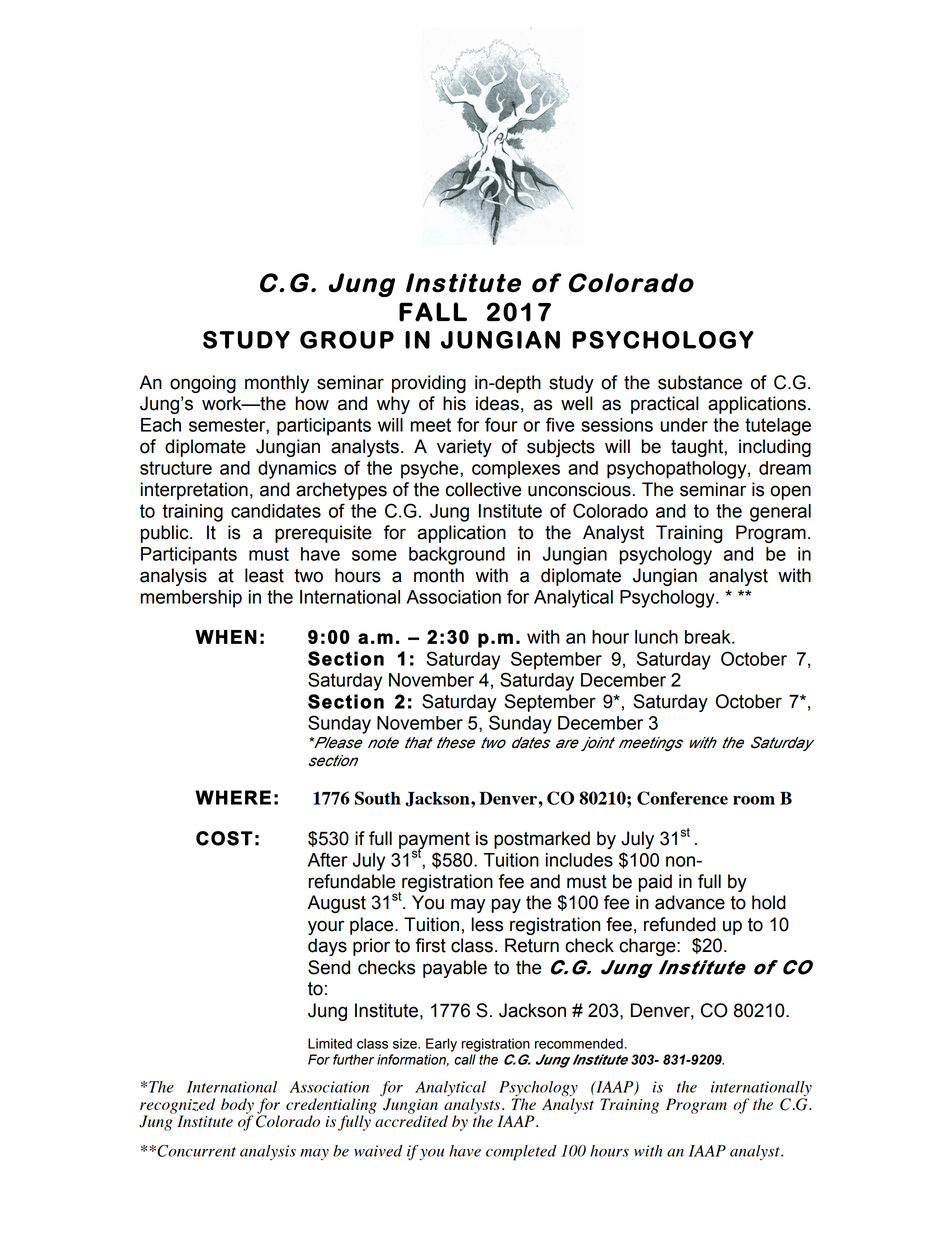 The width and height of the image is (952, 1233). Describe the element at coordinates (521, 1153) in the image. I see `completed` at that location.
